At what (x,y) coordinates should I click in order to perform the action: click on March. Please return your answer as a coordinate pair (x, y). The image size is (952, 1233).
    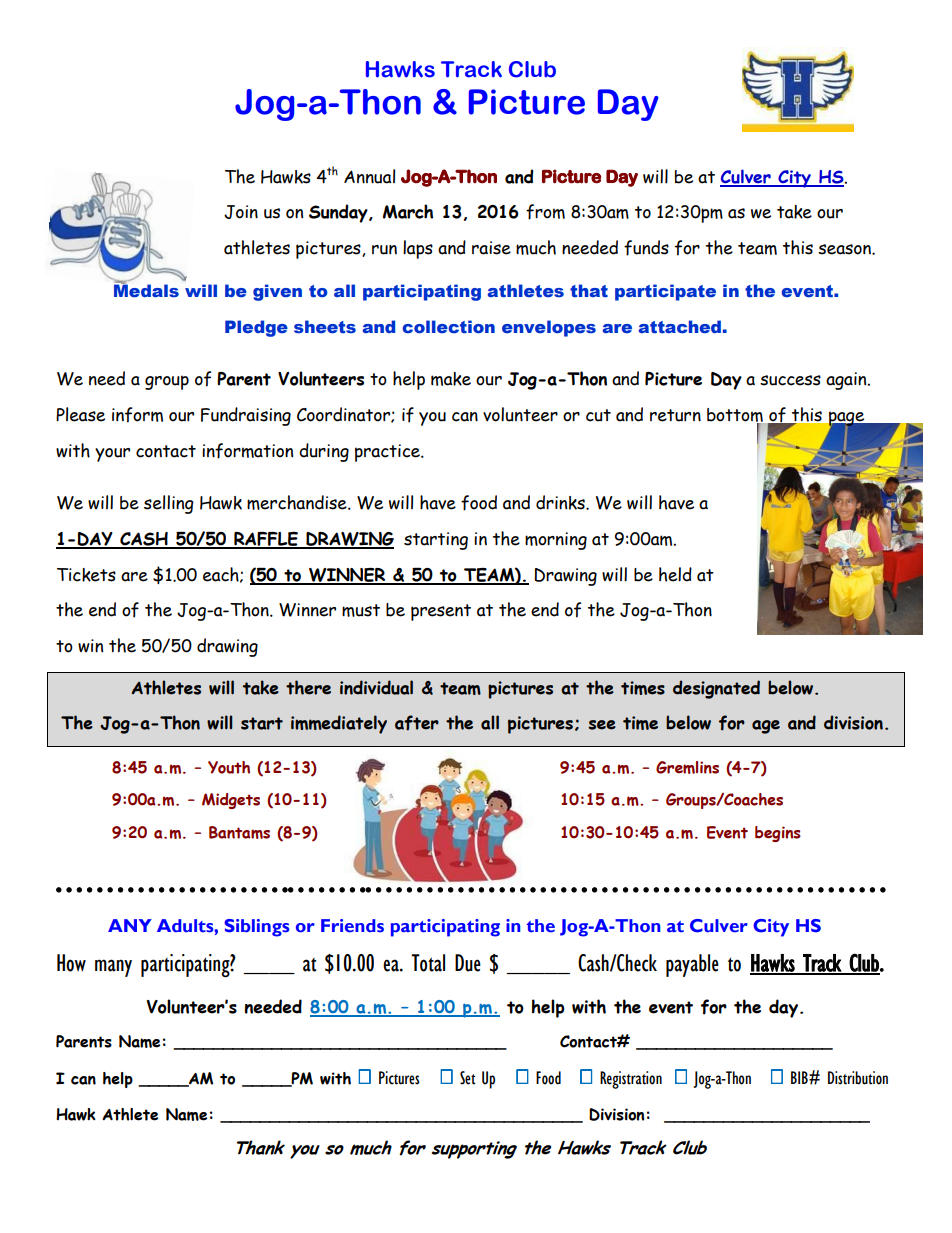
    Looking at the image, I should click on (408, 211).
